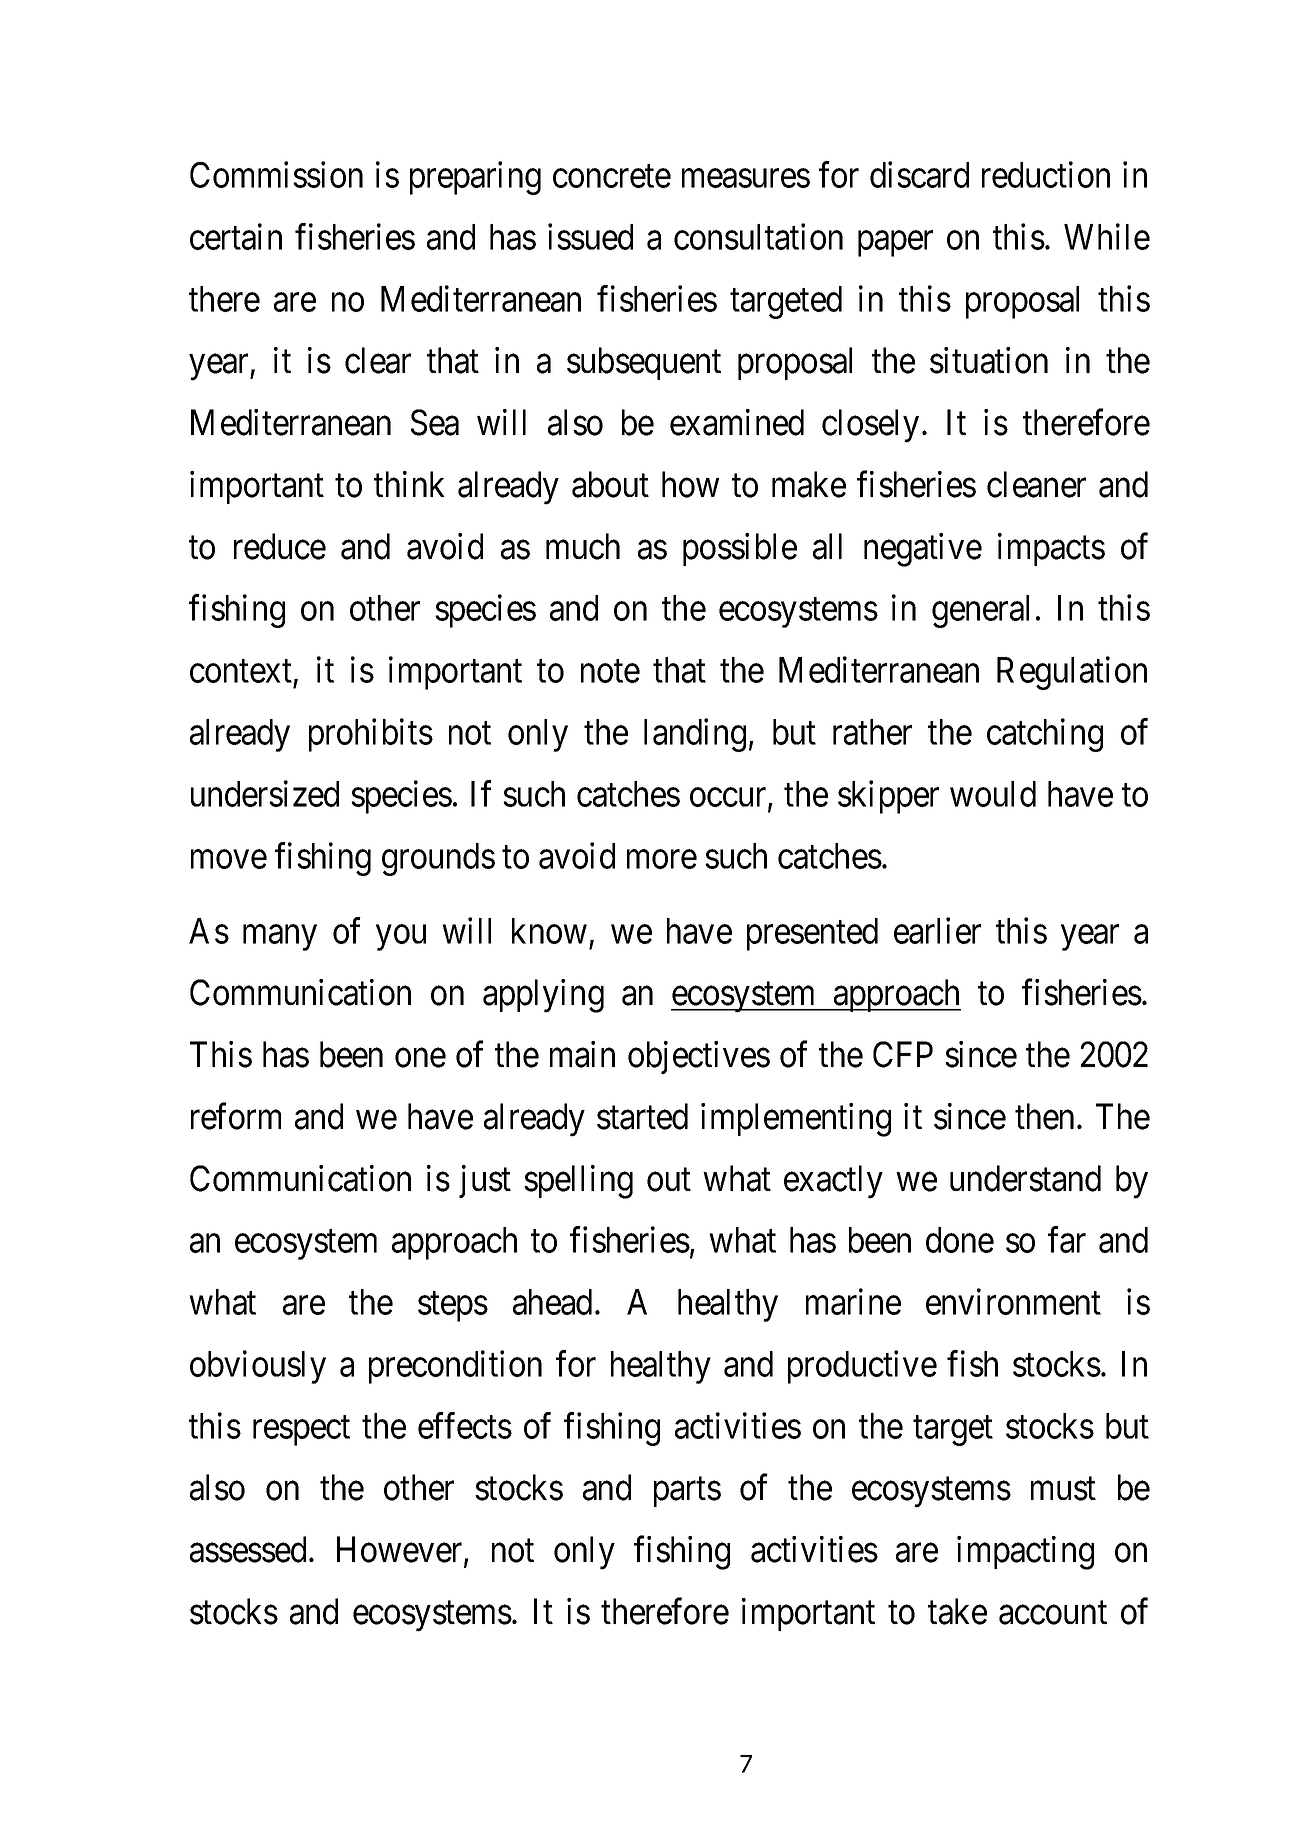 The width and height of the page is (1300, 1840). Describe the element at coordinates (401, 1551) in the page. I see `However` at that location.
